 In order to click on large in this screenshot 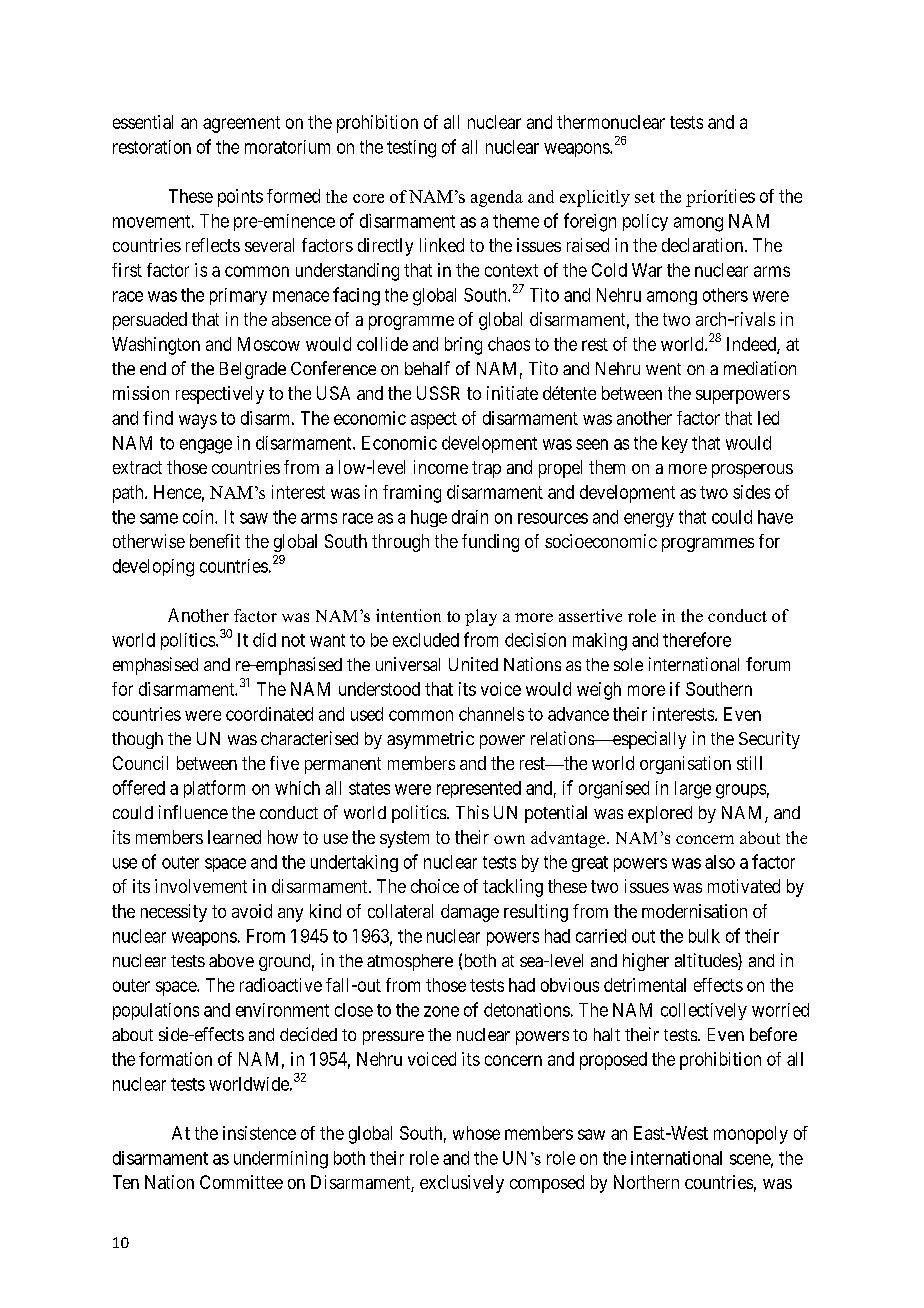, I will do `click(693, 790)`.
